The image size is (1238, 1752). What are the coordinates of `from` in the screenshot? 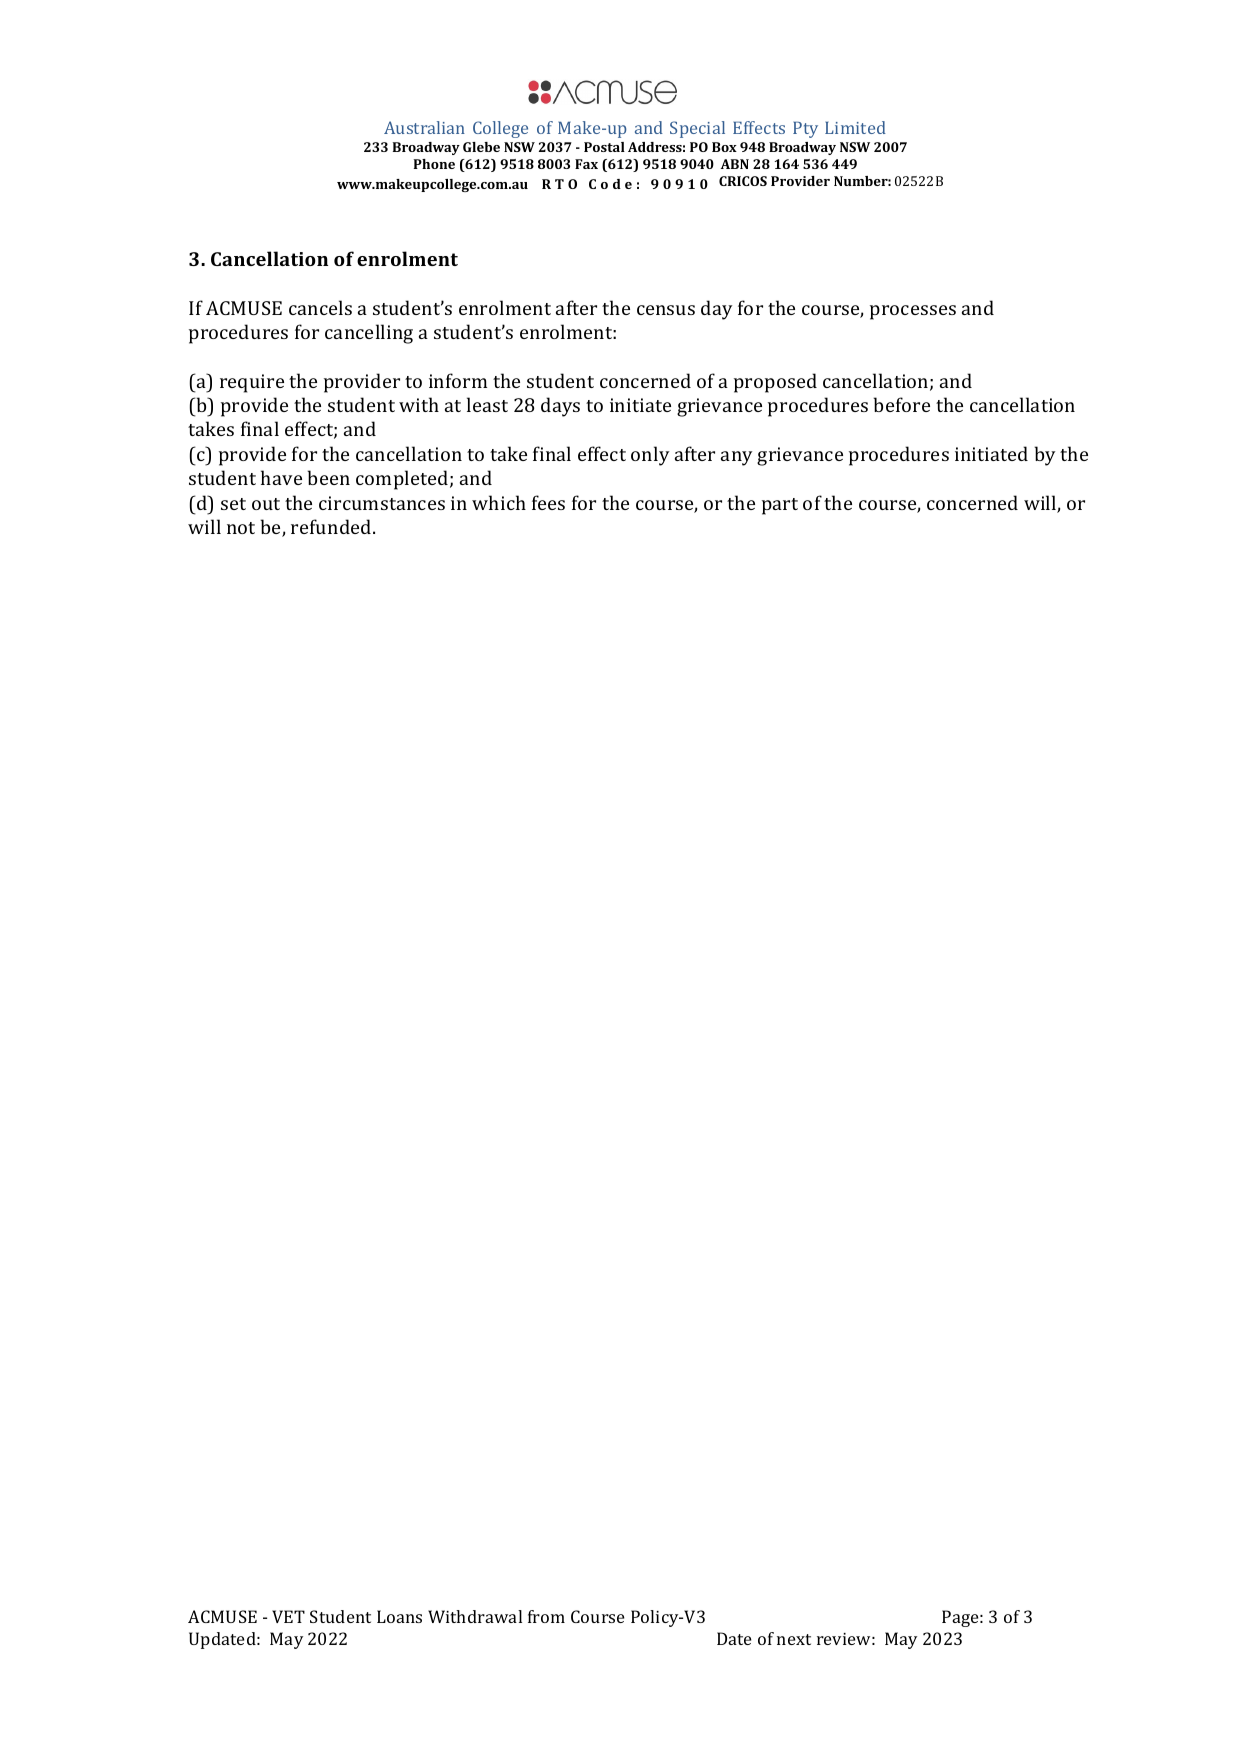 It's located at (546, 1616).
